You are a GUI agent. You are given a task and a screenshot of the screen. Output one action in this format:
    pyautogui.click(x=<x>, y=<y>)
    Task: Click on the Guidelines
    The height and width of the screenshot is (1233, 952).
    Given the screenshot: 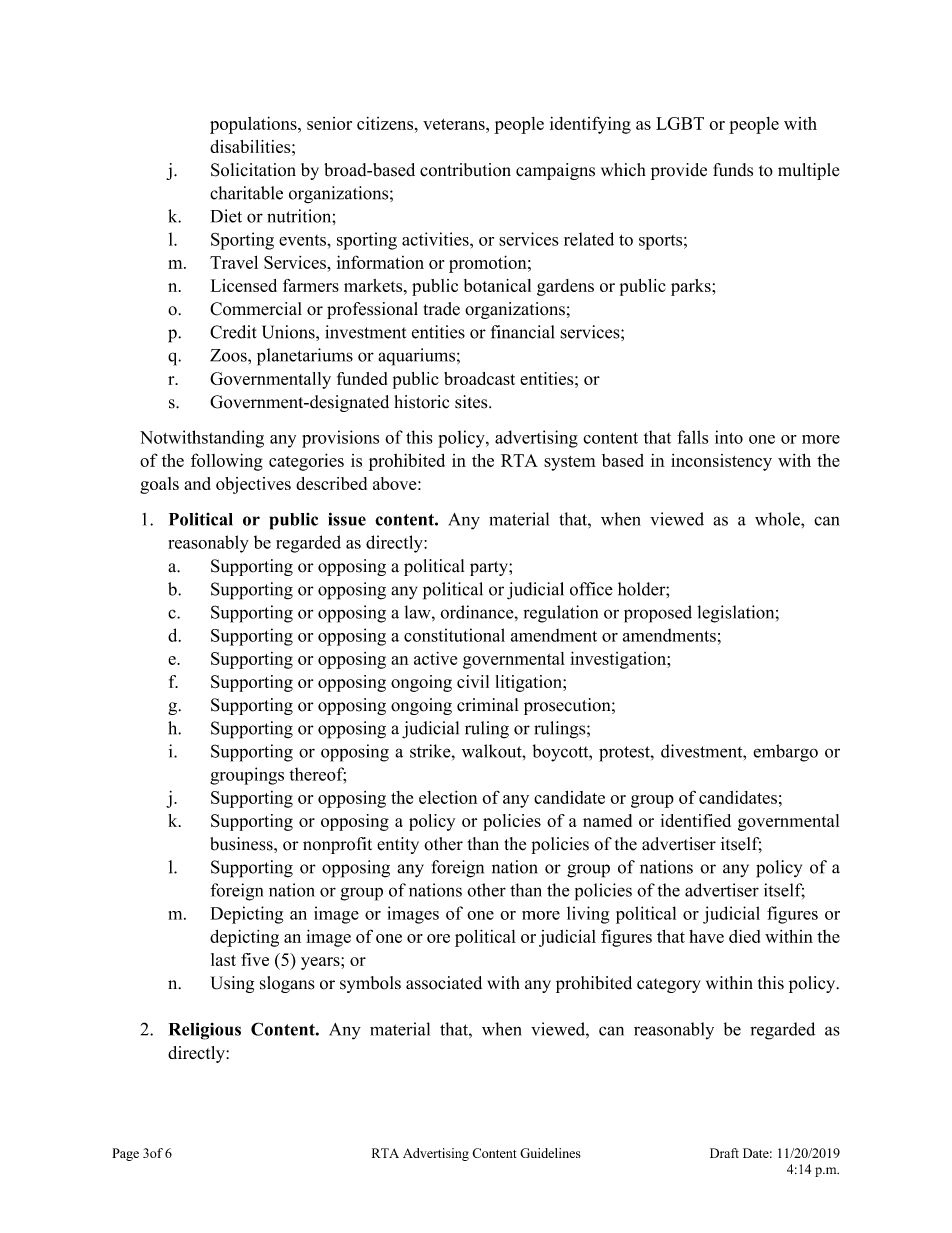 What is the action you would take?
    pyautogui.click(x=550, y=1153)
